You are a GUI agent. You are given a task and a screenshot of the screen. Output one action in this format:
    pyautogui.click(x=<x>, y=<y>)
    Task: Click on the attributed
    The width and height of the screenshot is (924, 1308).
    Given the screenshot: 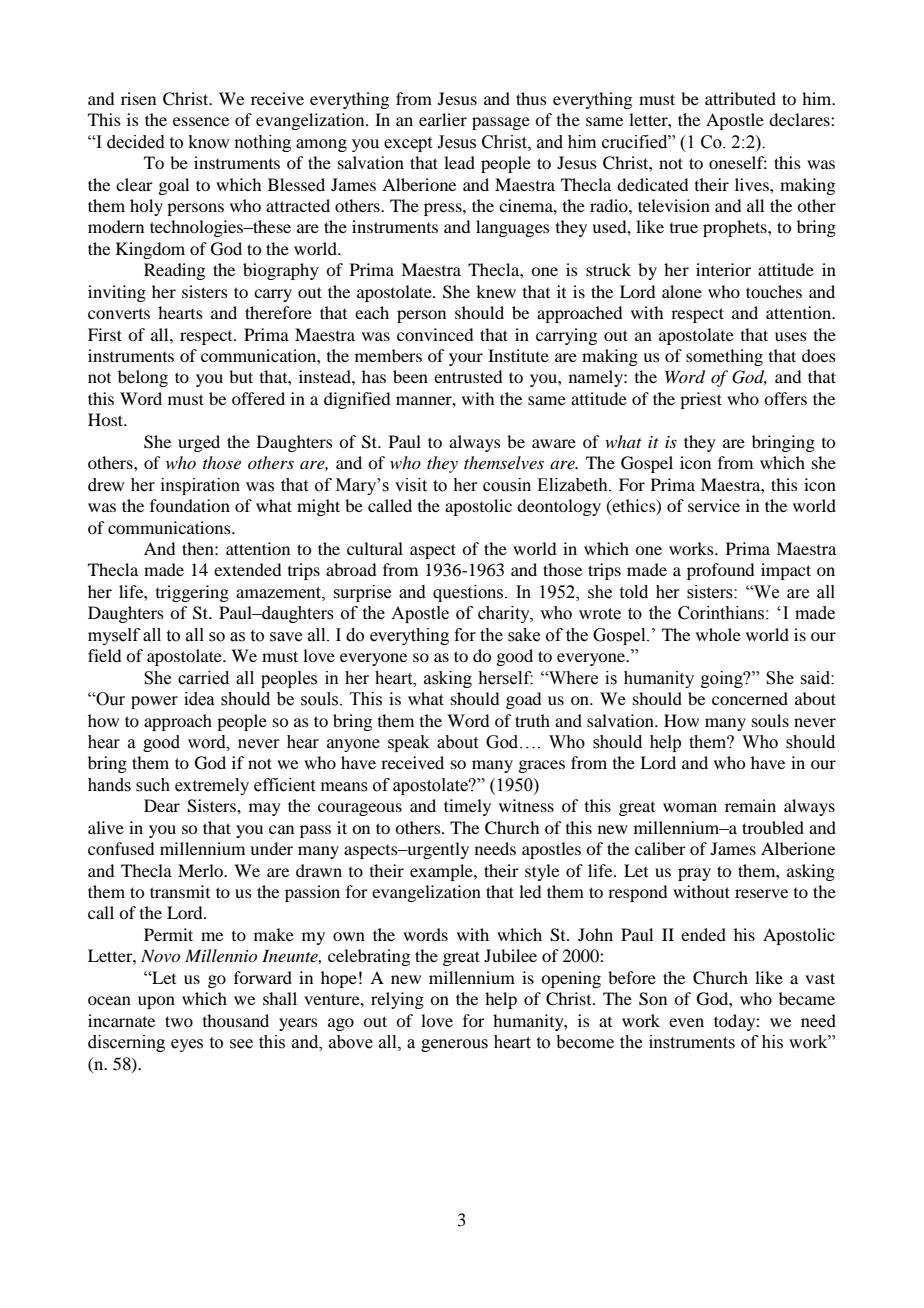 What is the action you would take?
    pyautogui.click(x=740, y=98)
